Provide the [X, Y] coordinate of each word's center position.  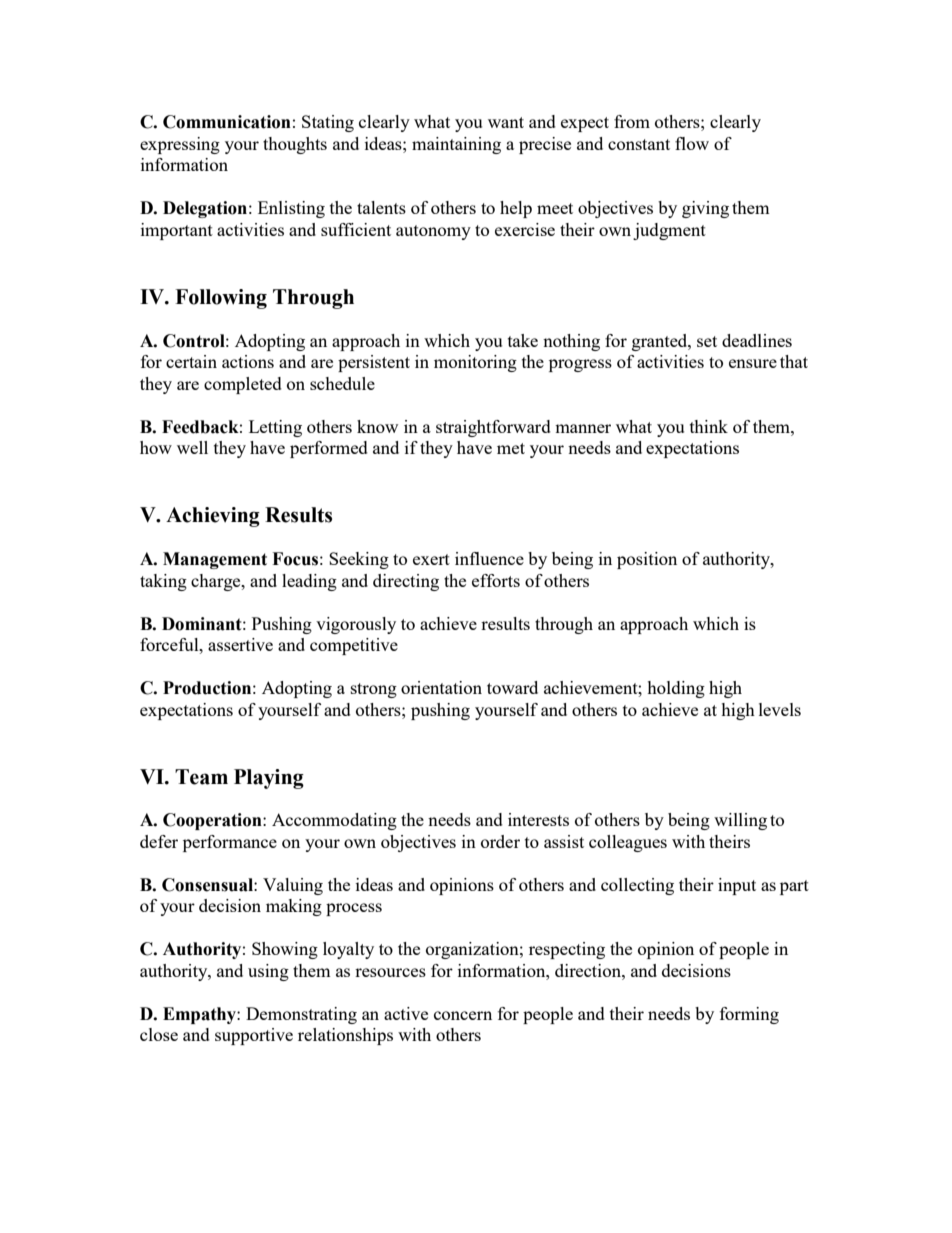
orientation [441, 687]
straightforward [493, 428]
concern [463, 1015]
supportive [254, 1036]
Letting [275, 428]
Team [201, 777]
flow [692, 143]
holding [676, 689]
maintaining [456, 145]
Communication [227, 122]
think [709, 426]
